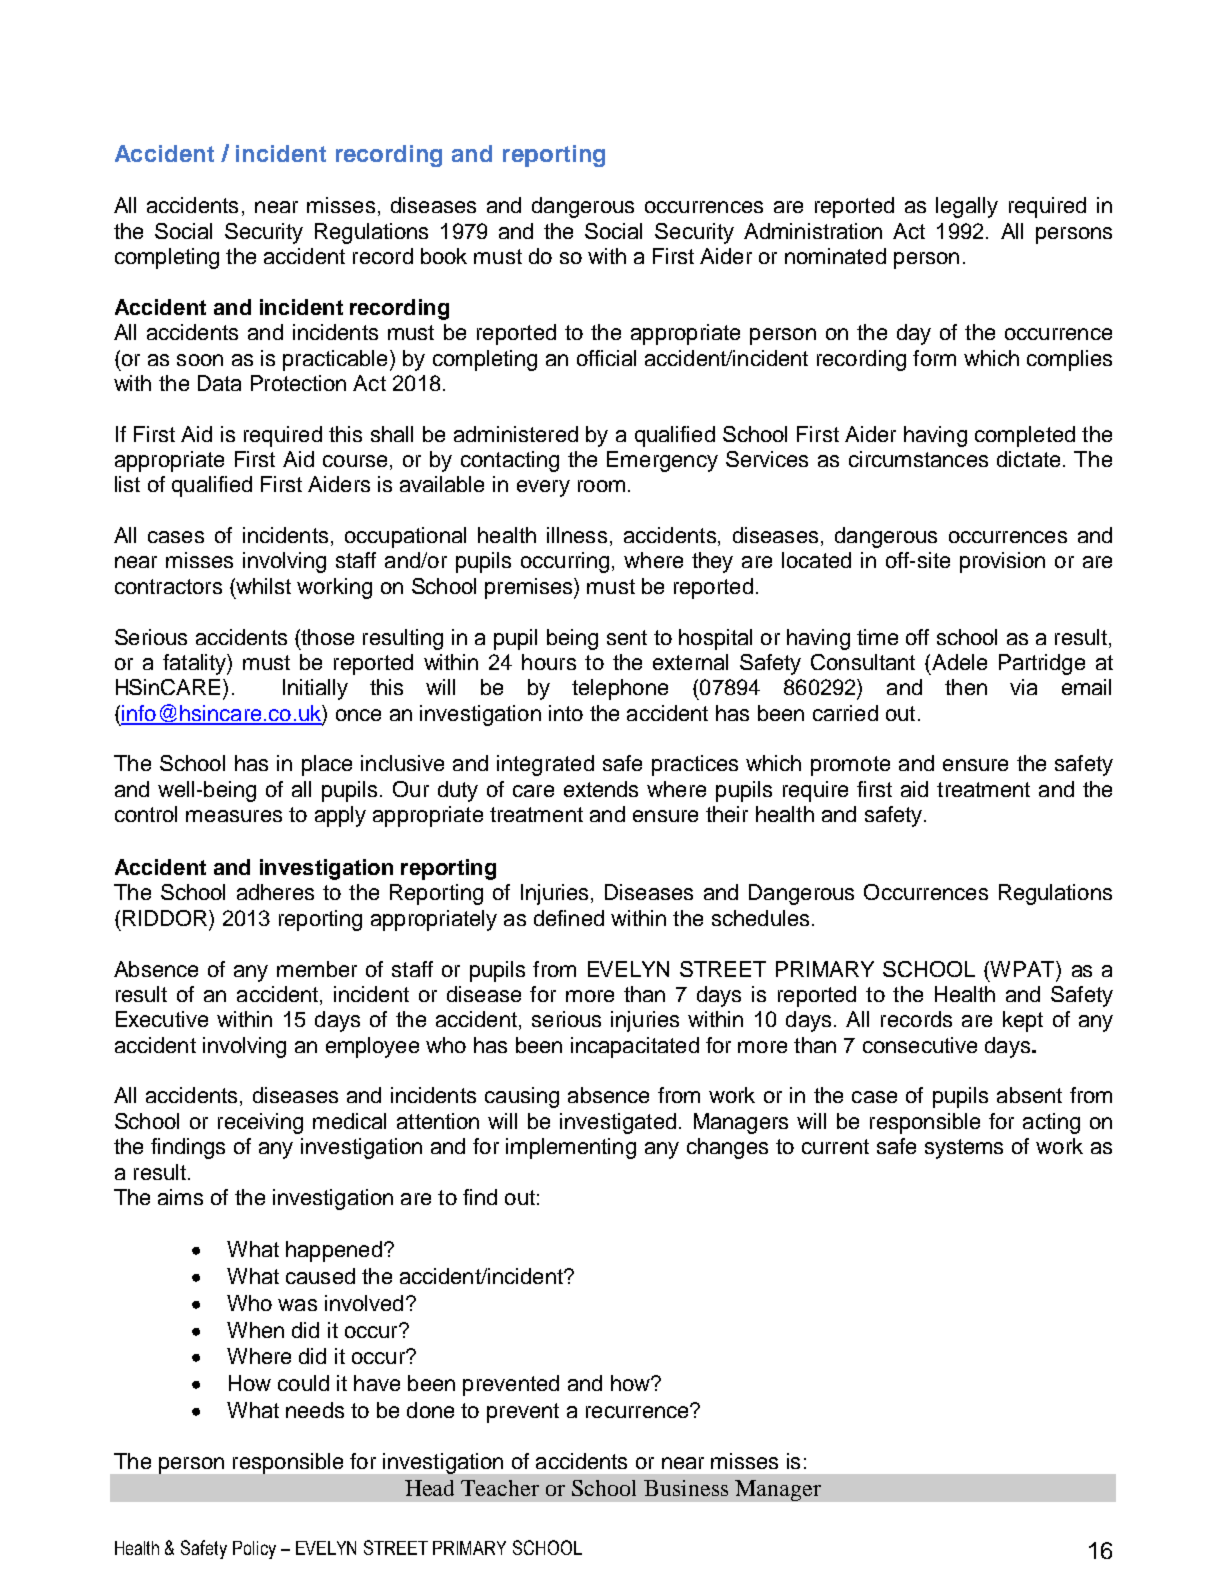 The image size is (1227, 1588). Describe the element at coordinates (618, 1123) in the document. I see `investigated` at that location.
